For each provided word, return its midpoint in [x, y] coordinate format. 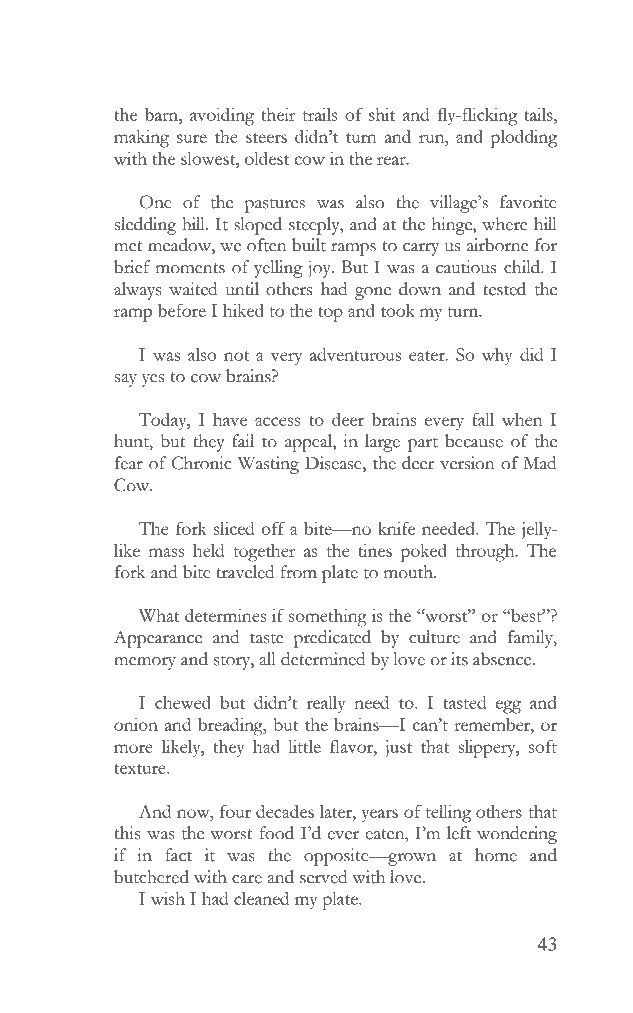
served [323, 877]
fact [178, 855]
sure [192, 138]
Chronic [202, 463]
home [496, 855]
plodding [524, 139]
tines [375, 550]
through [486, 553]
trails [320, 114]
